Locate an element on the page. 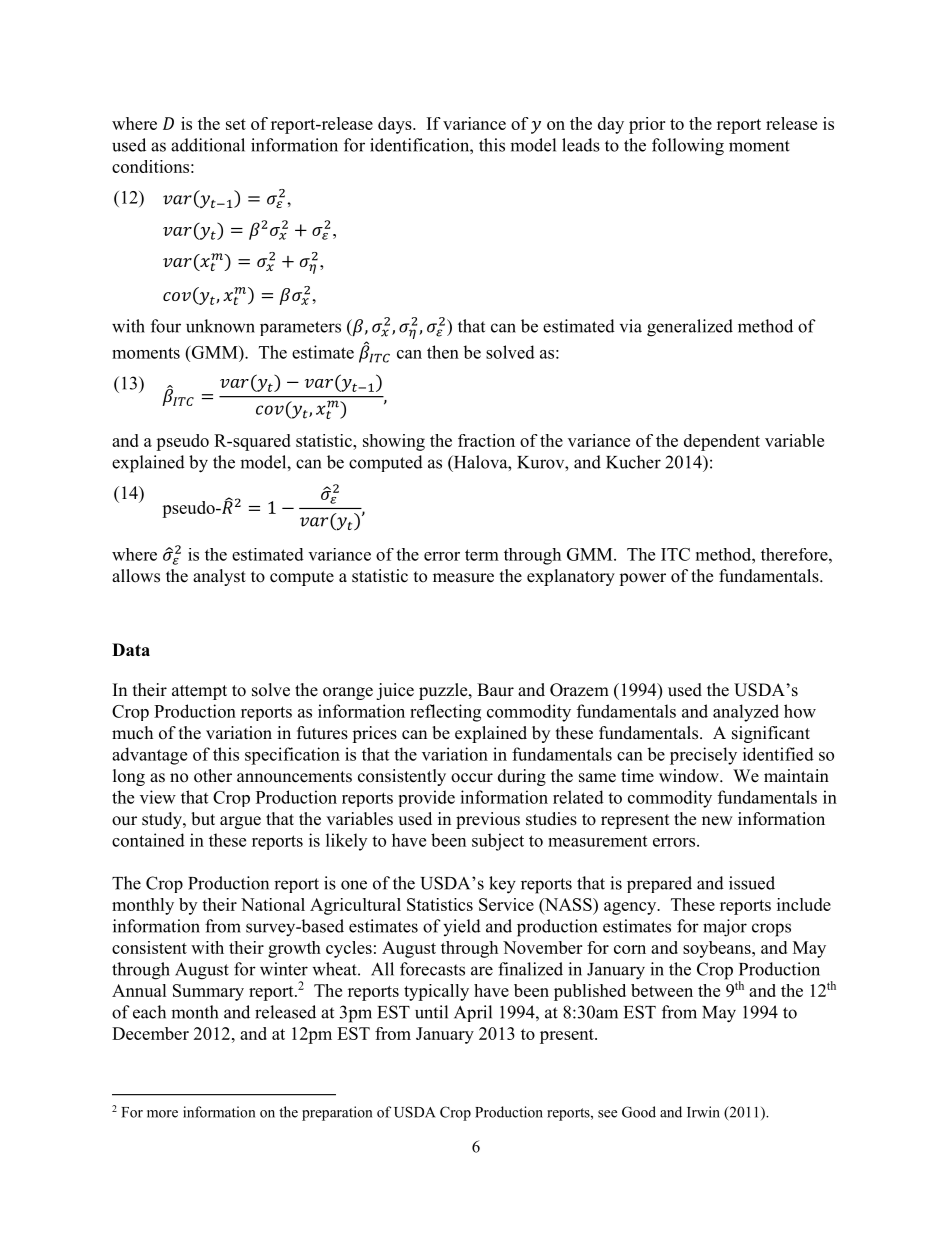 The height and width of the image is (1233, 952). April is located at coordinates (473, 1013).
